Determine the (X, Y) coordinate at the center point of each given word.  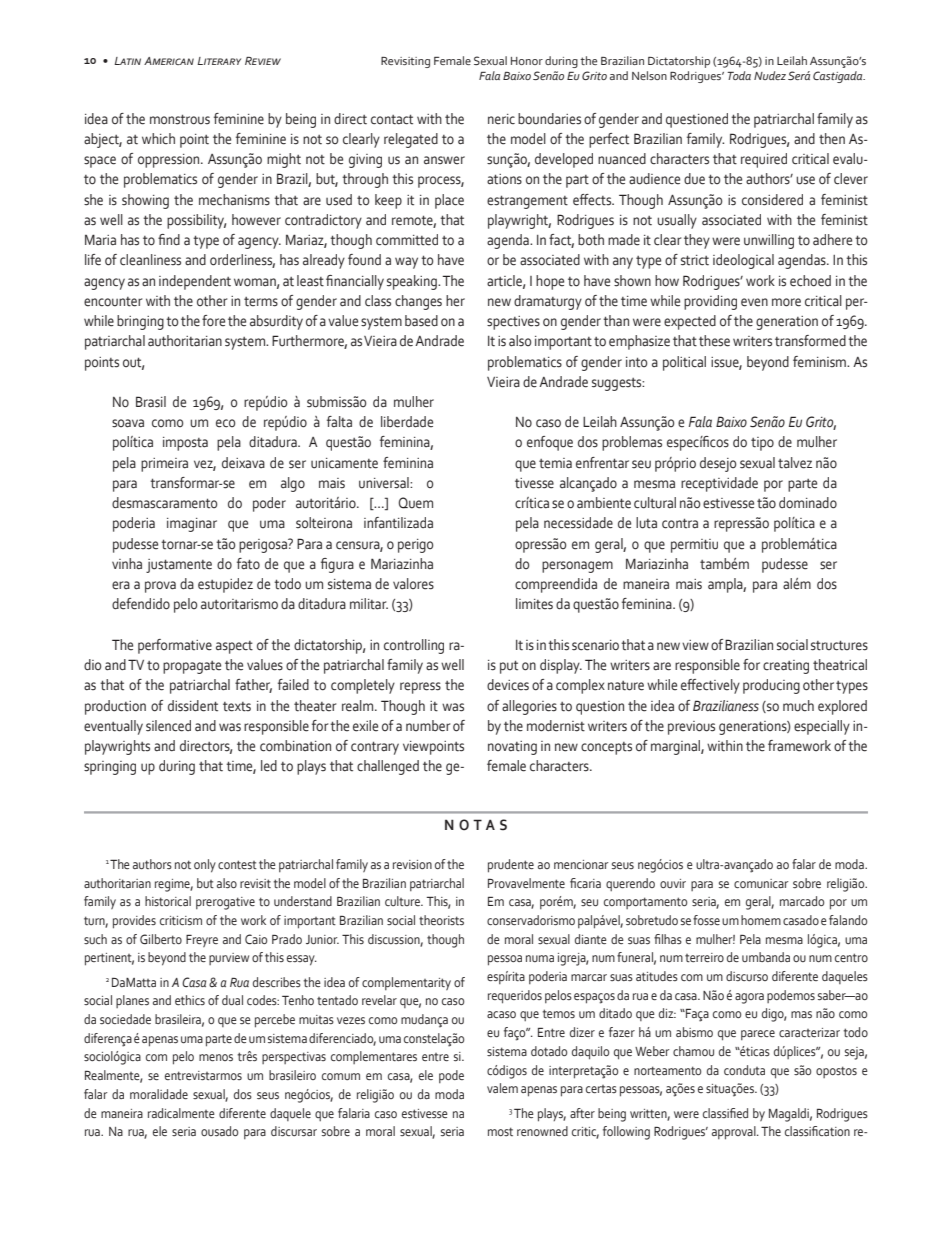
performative (175, 646)
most (500, 1131)
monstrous (180, 119)
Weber (652, 1051)
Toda (739, 75)
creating (786, 667)
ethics (190, 1000)
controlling (414, 646)
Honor (527, 61)
